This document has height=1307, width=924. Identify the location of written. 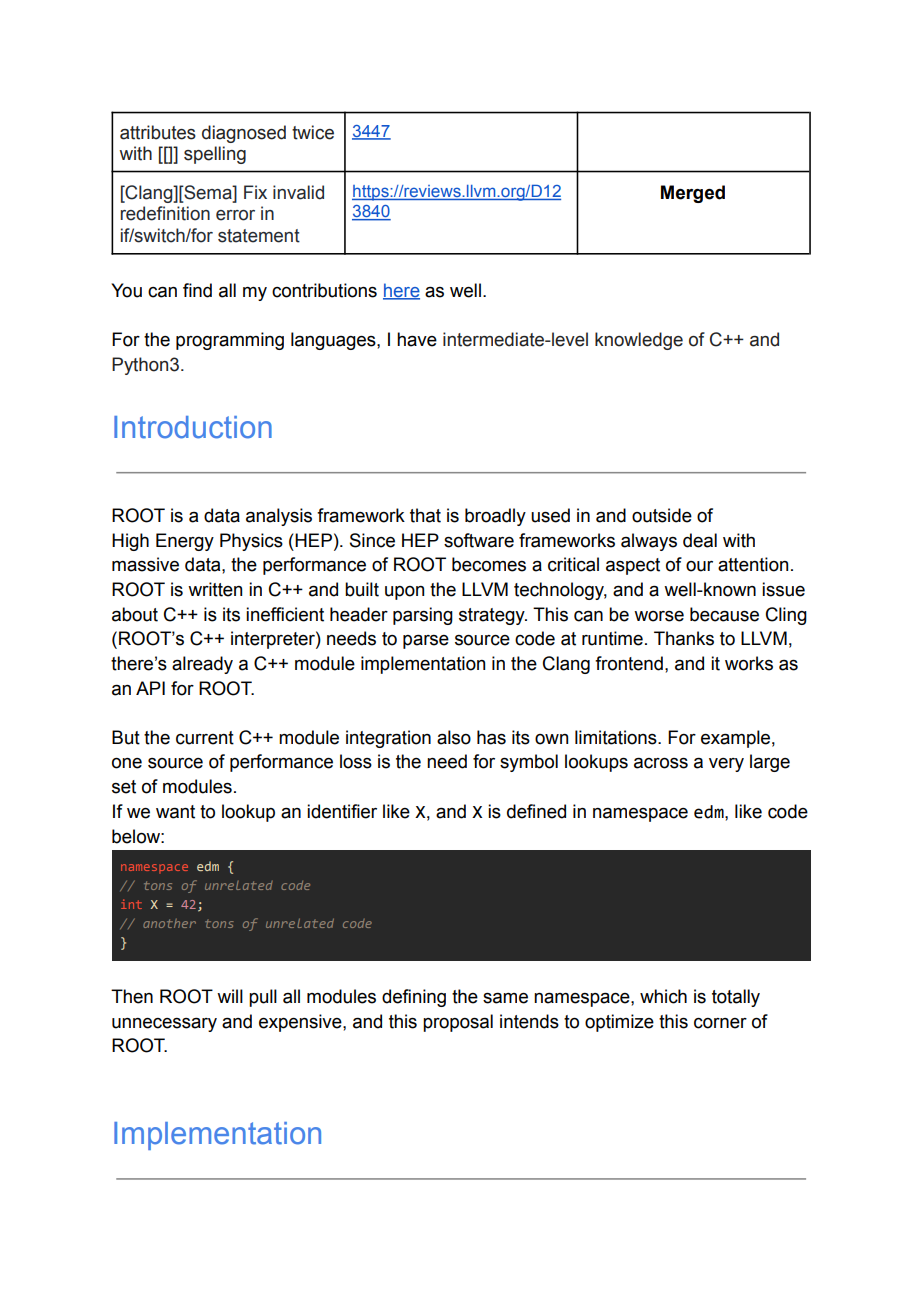
(215, 589).
